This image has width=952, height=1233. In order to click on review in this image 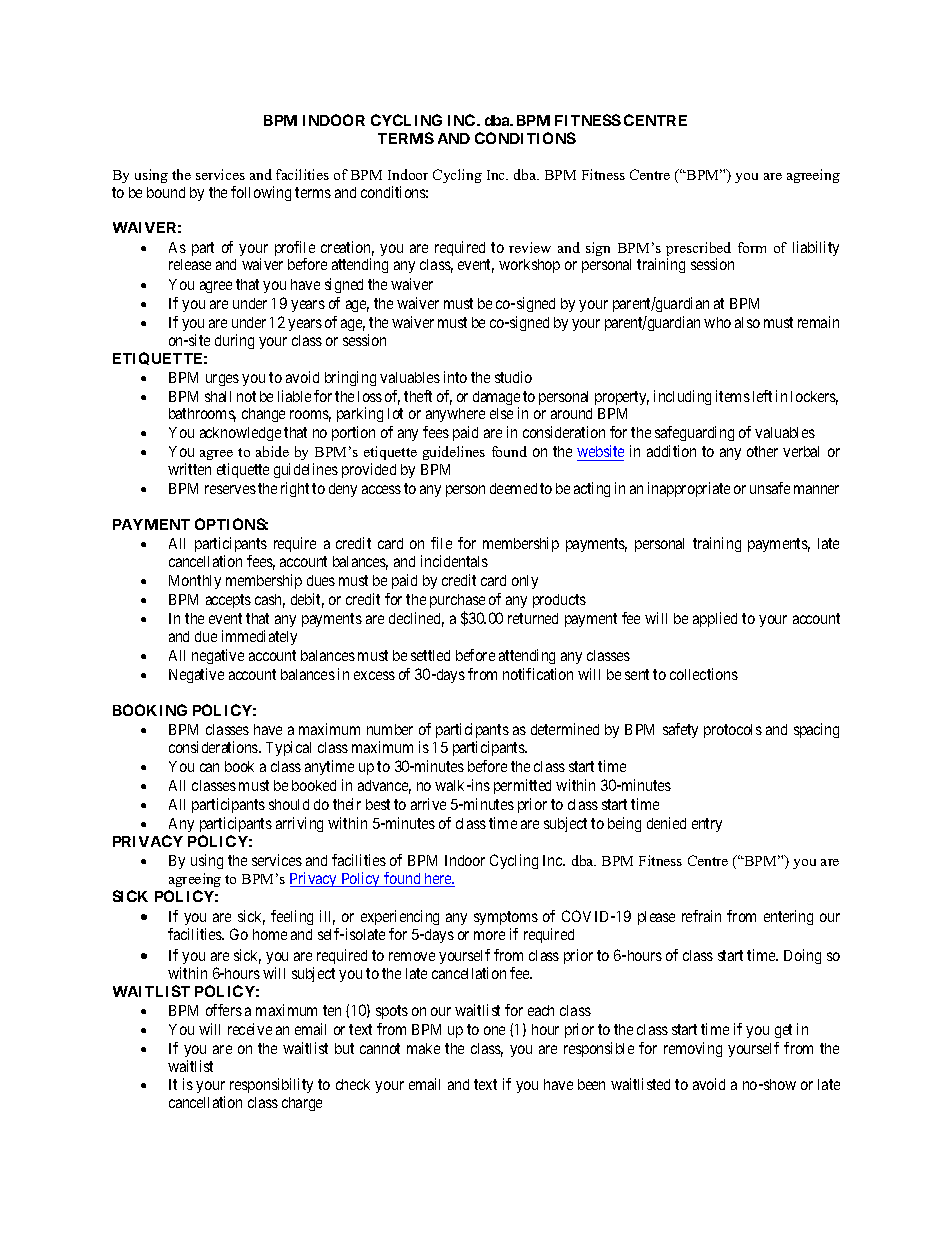, I will do `click(530, 247)`.
